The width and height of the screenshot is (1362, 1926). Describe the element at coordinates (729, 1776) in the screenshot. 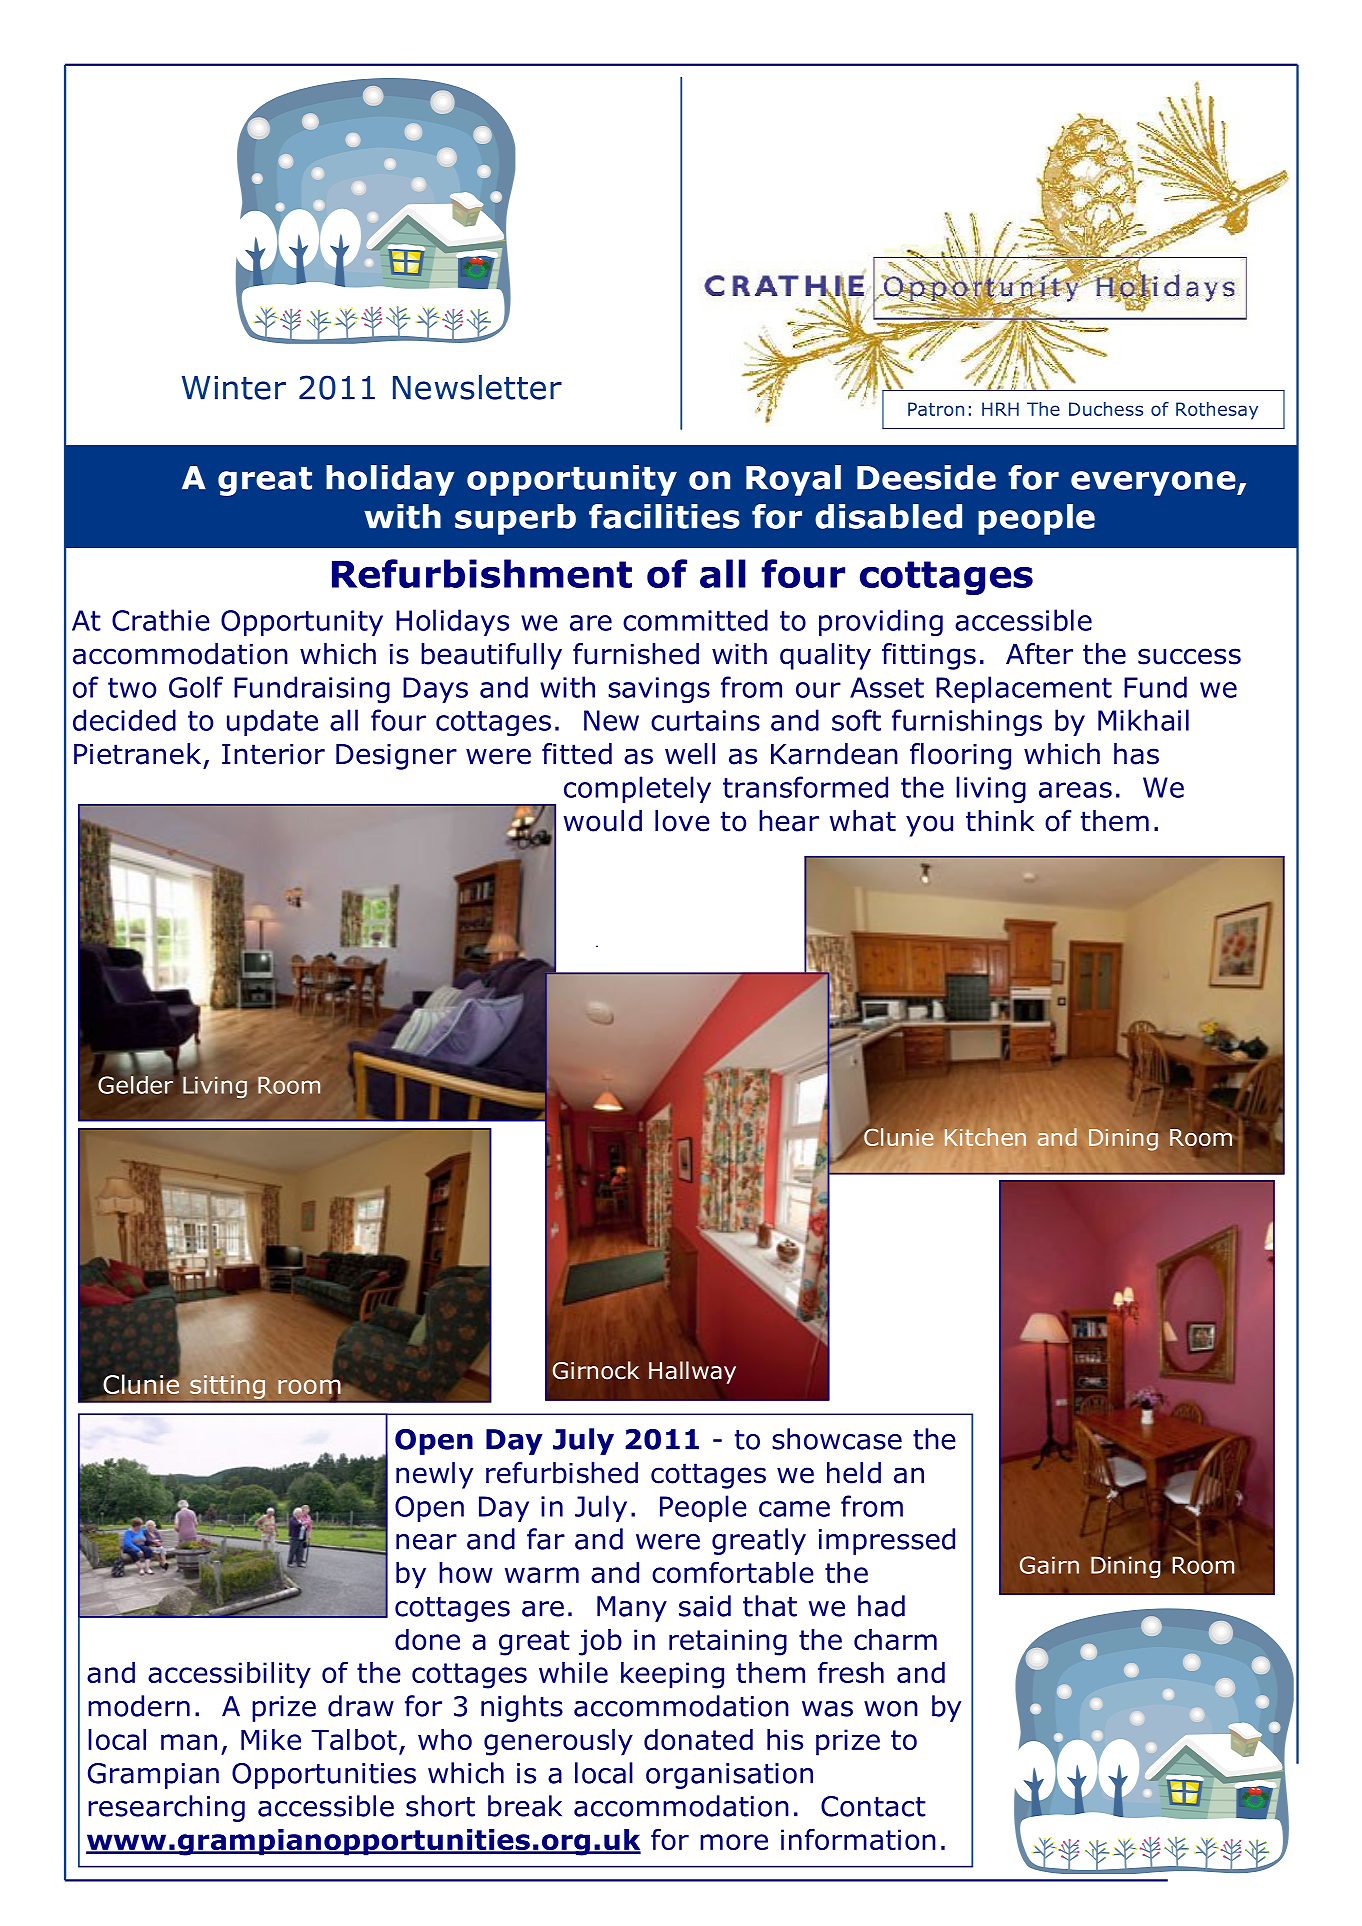

I see `organisation` at that location.
